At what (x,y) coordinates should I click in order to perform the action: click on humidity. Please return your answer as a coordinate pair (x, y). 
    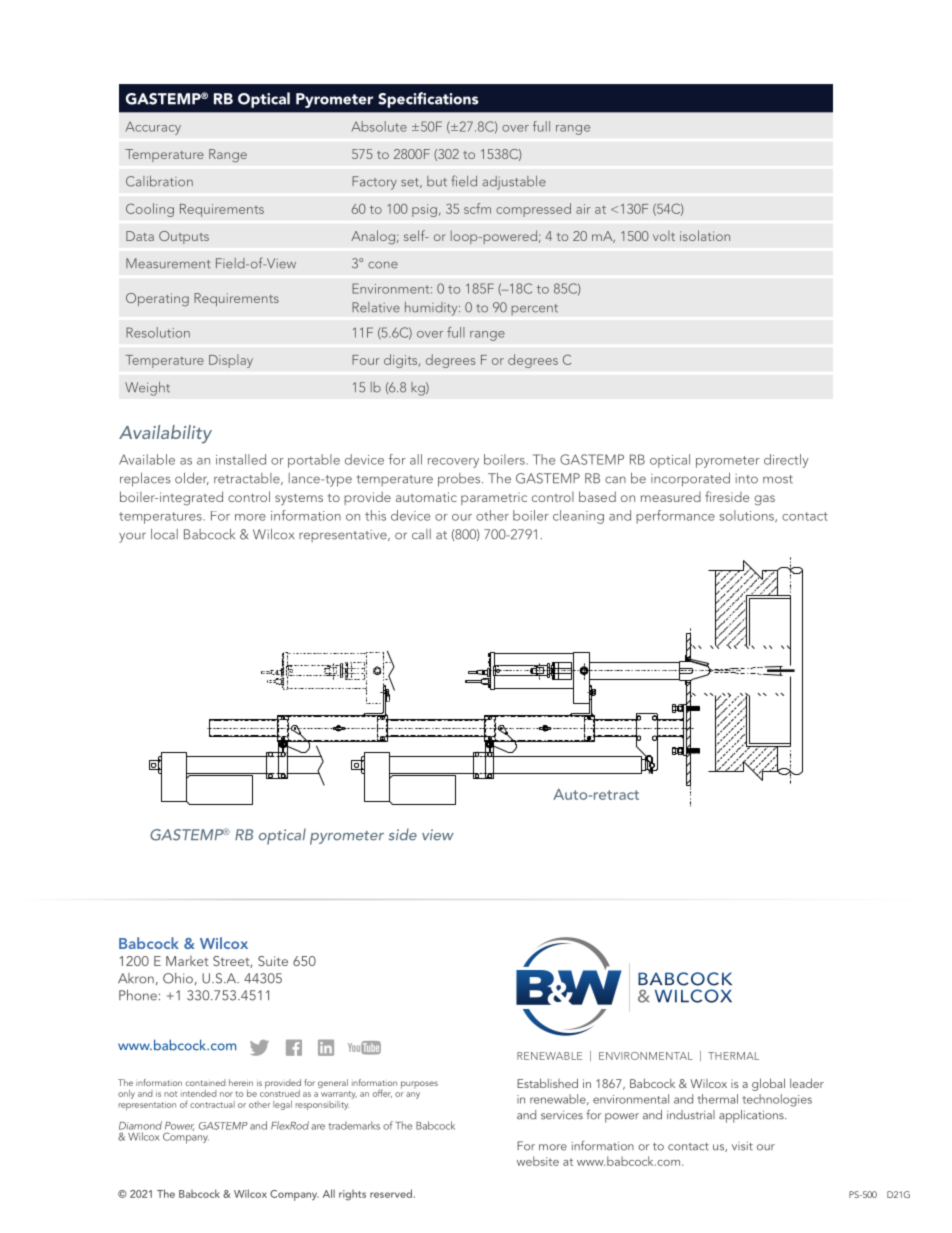
    Looking at the image, I should click on (432, 308).
